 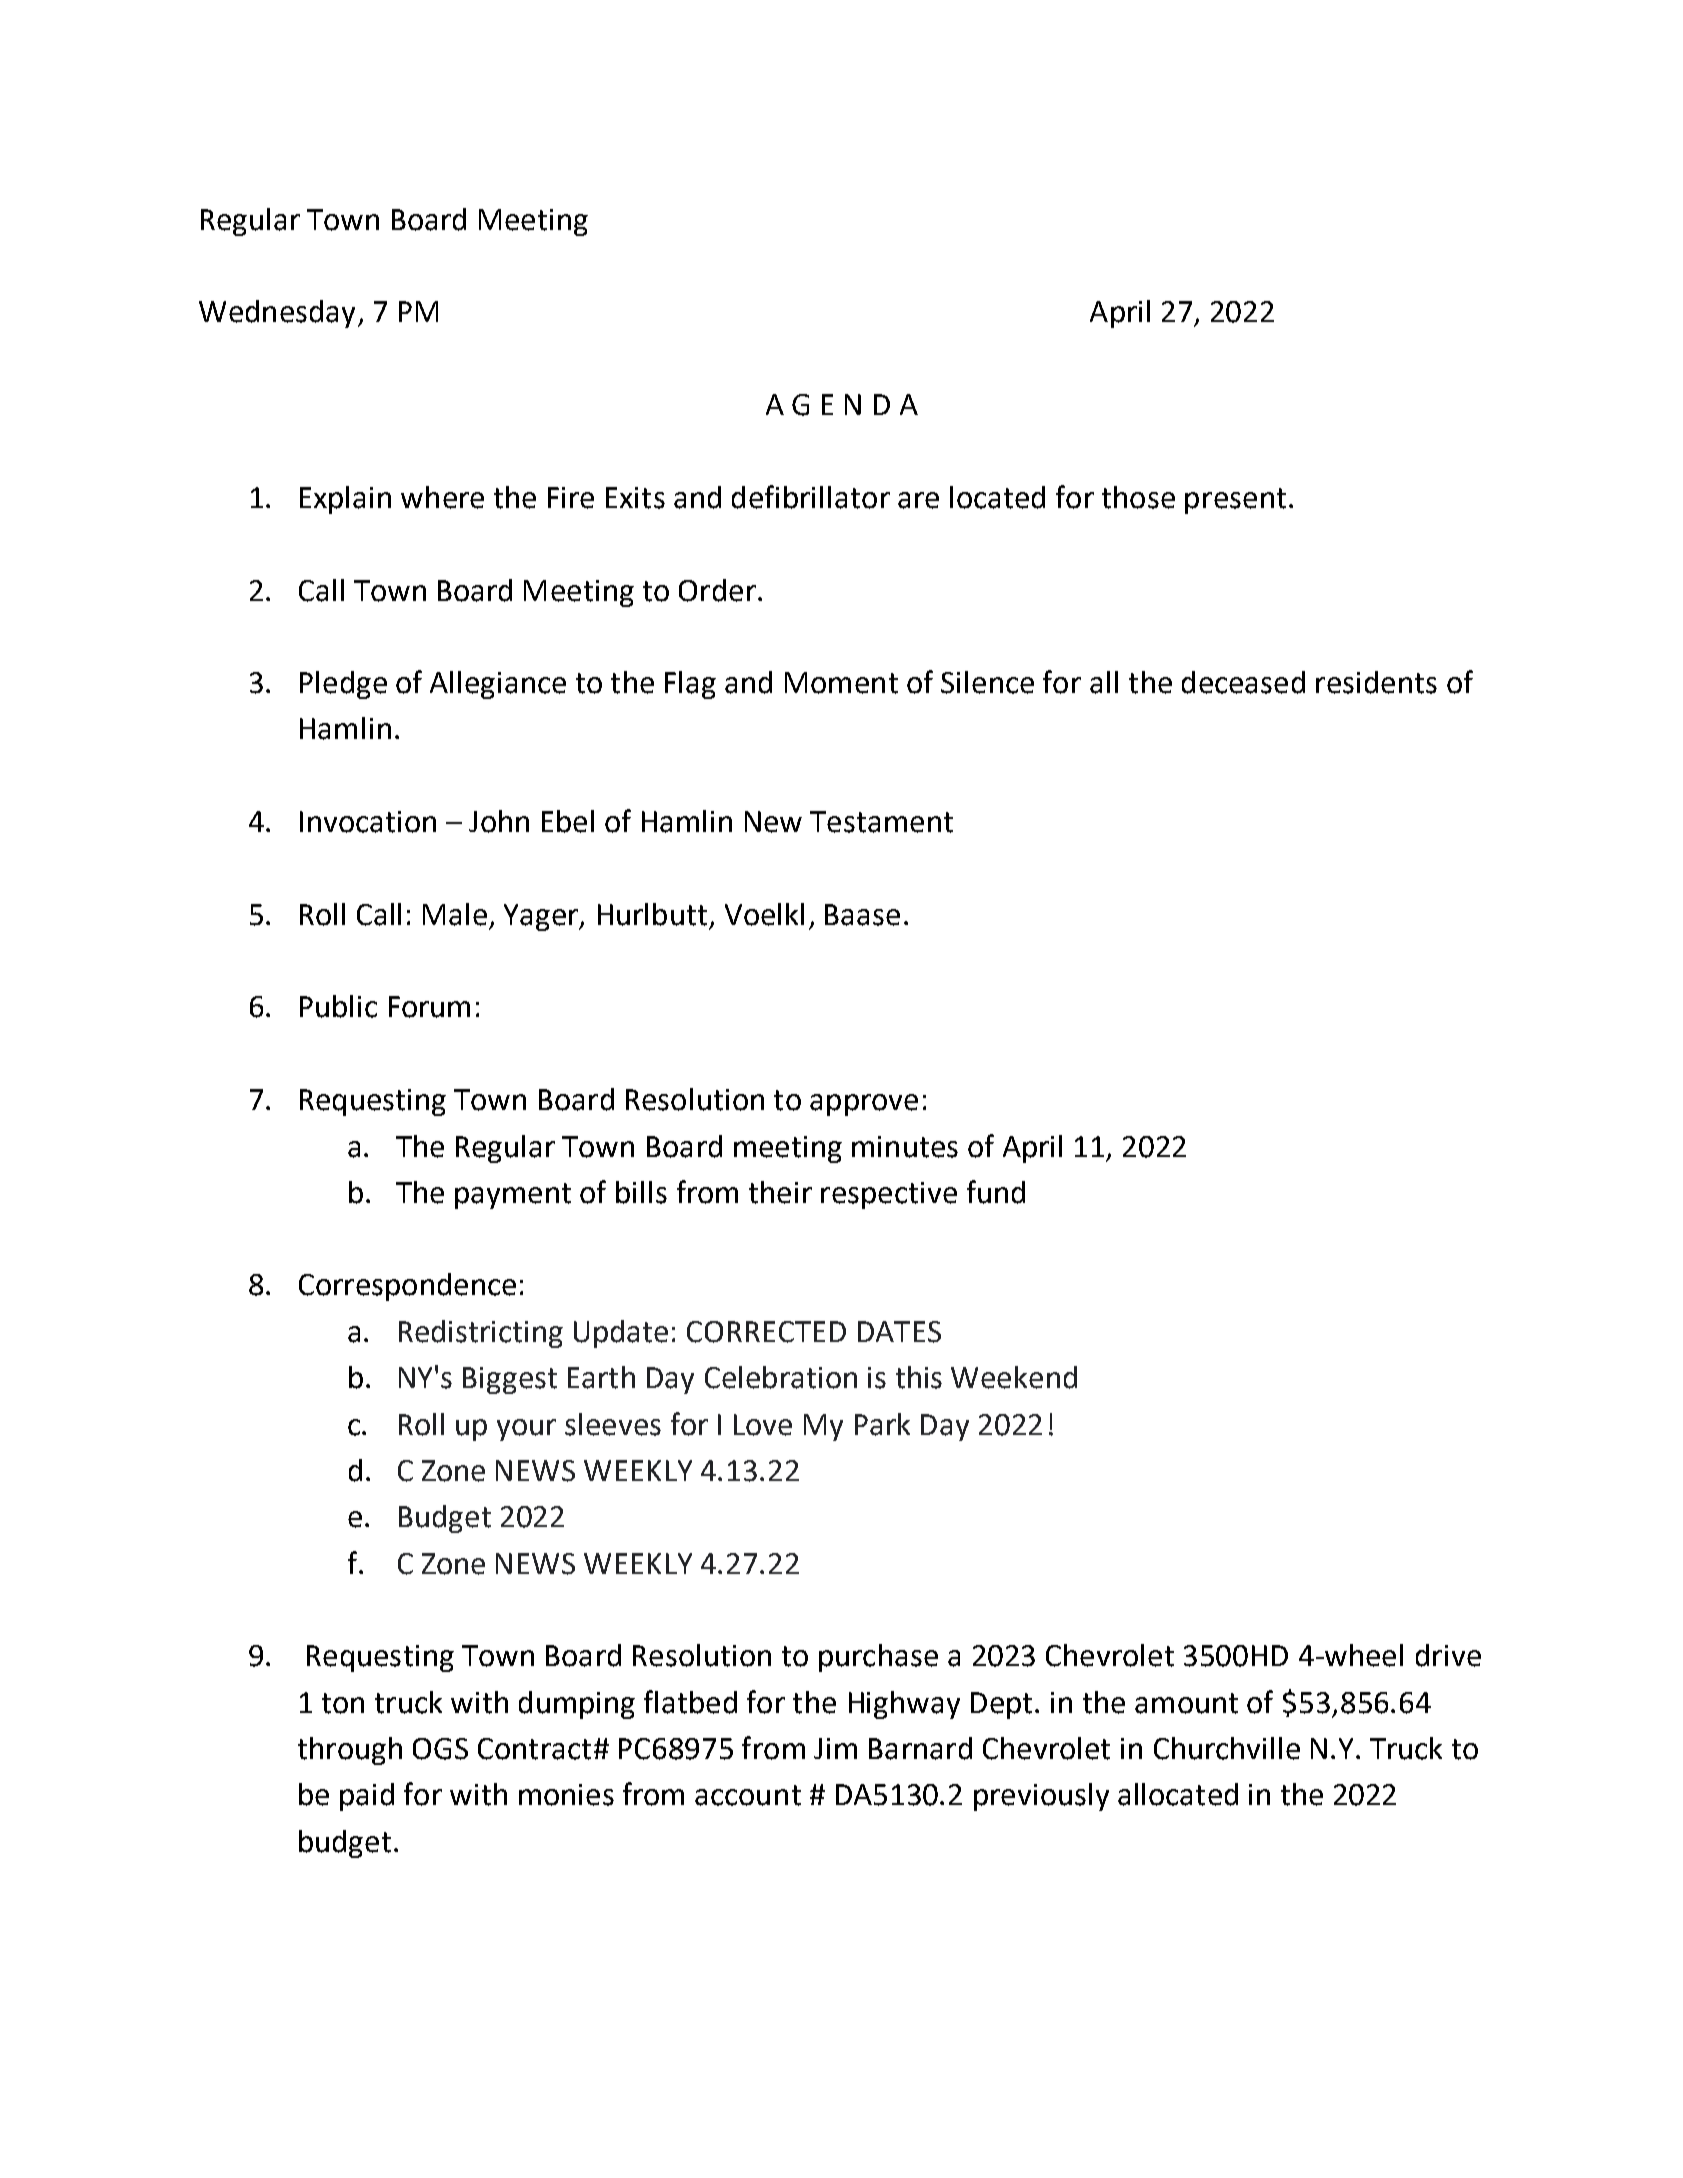 I want to click on defibrillator, so click(x=811, y=497).
